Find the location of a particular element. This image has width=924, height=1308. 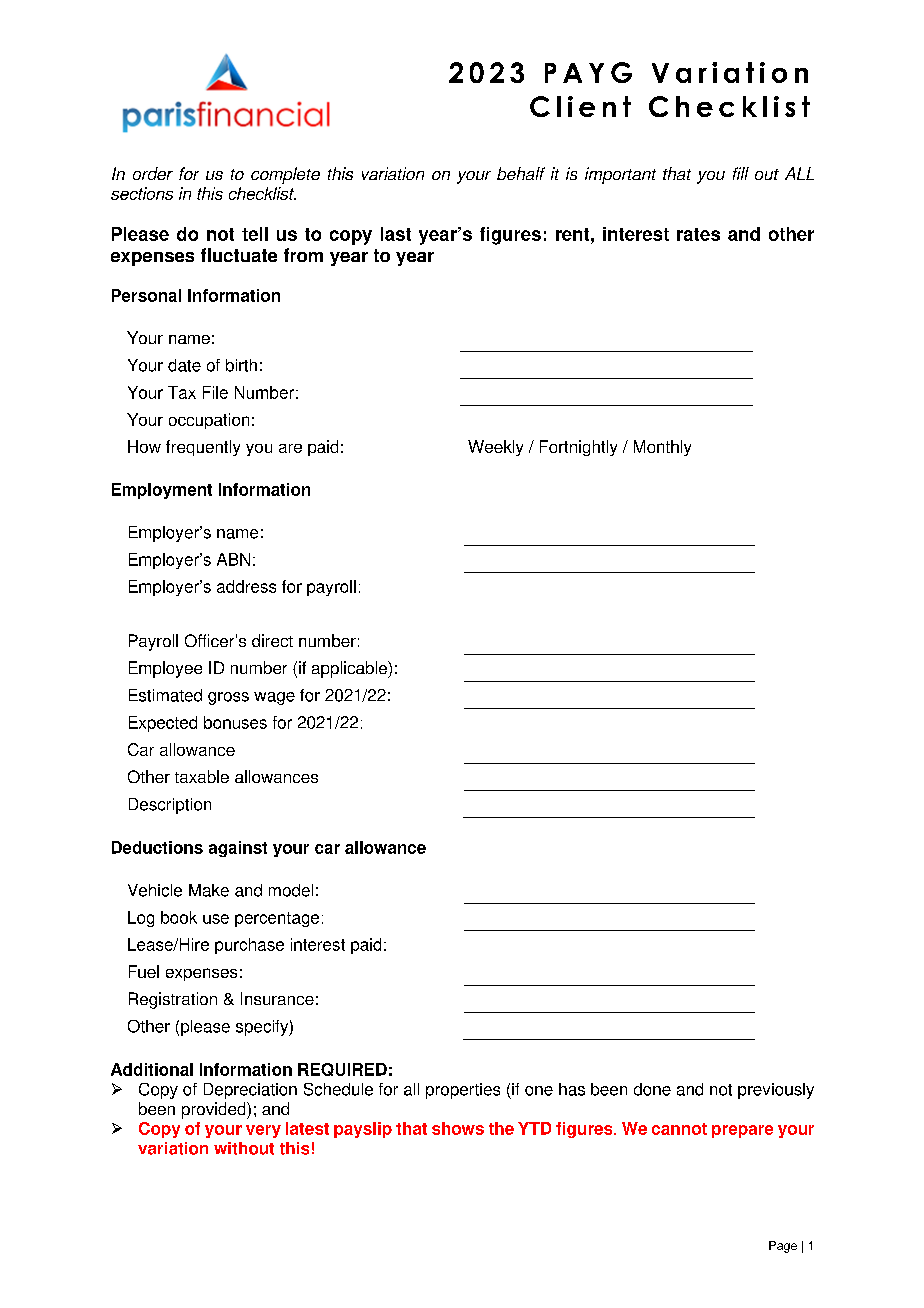

rates is located at coordinates (698, 234).
